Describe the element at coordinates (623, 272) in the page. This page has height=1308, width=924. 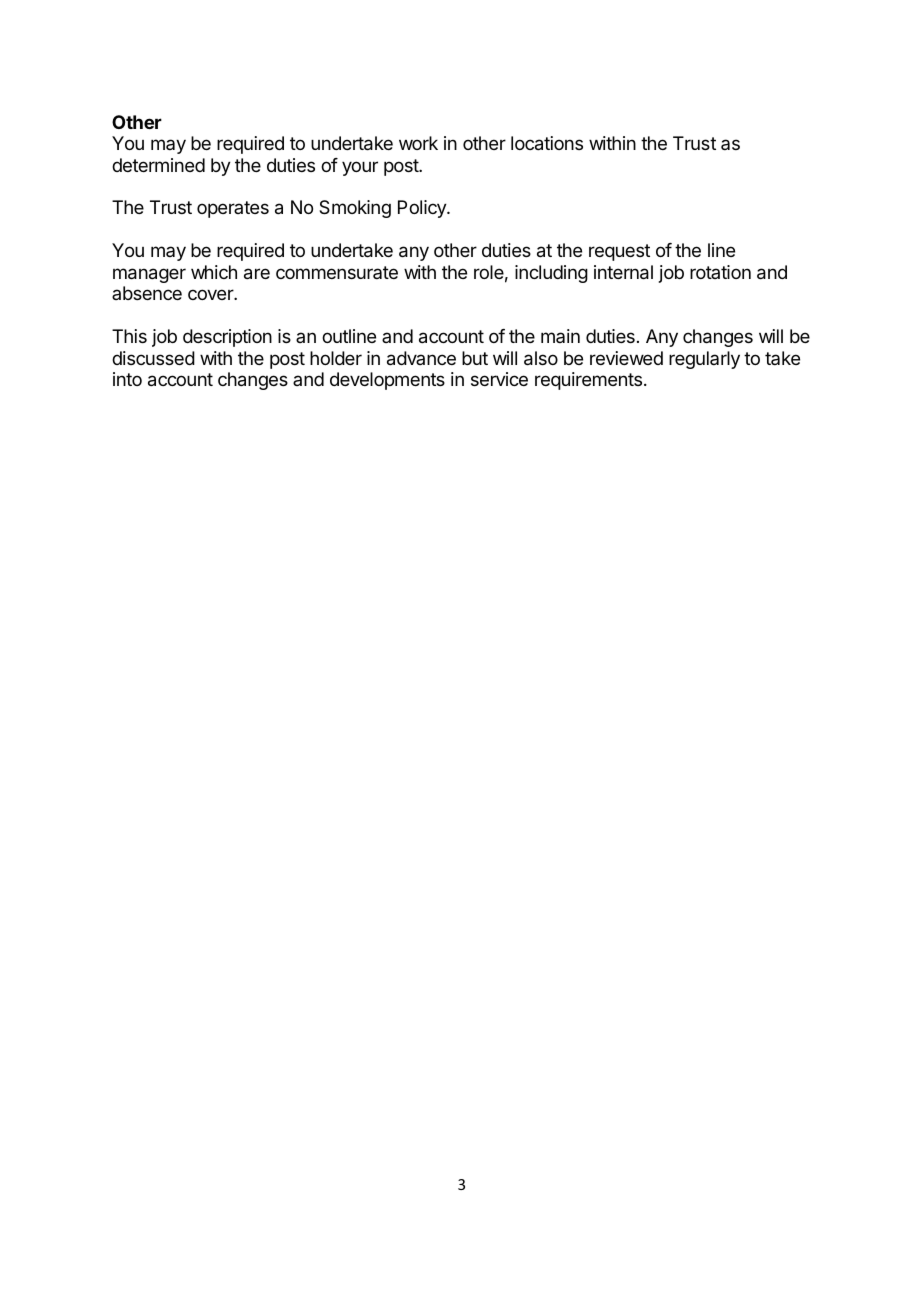
I see `internal` at that location.
